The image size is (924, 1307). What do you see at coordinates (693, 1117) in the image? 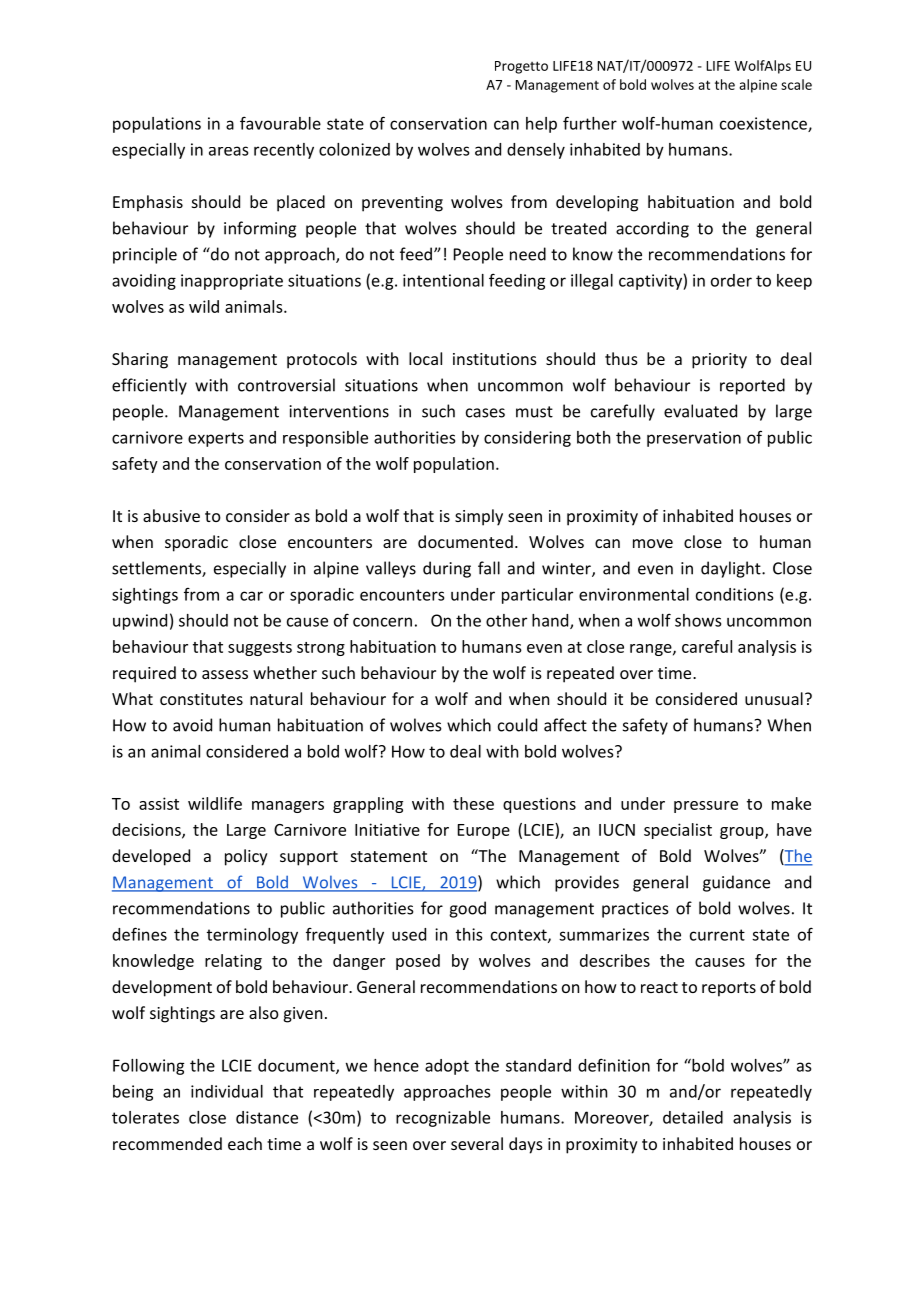
I see `detailed` at bounding box center [693, 1117].
